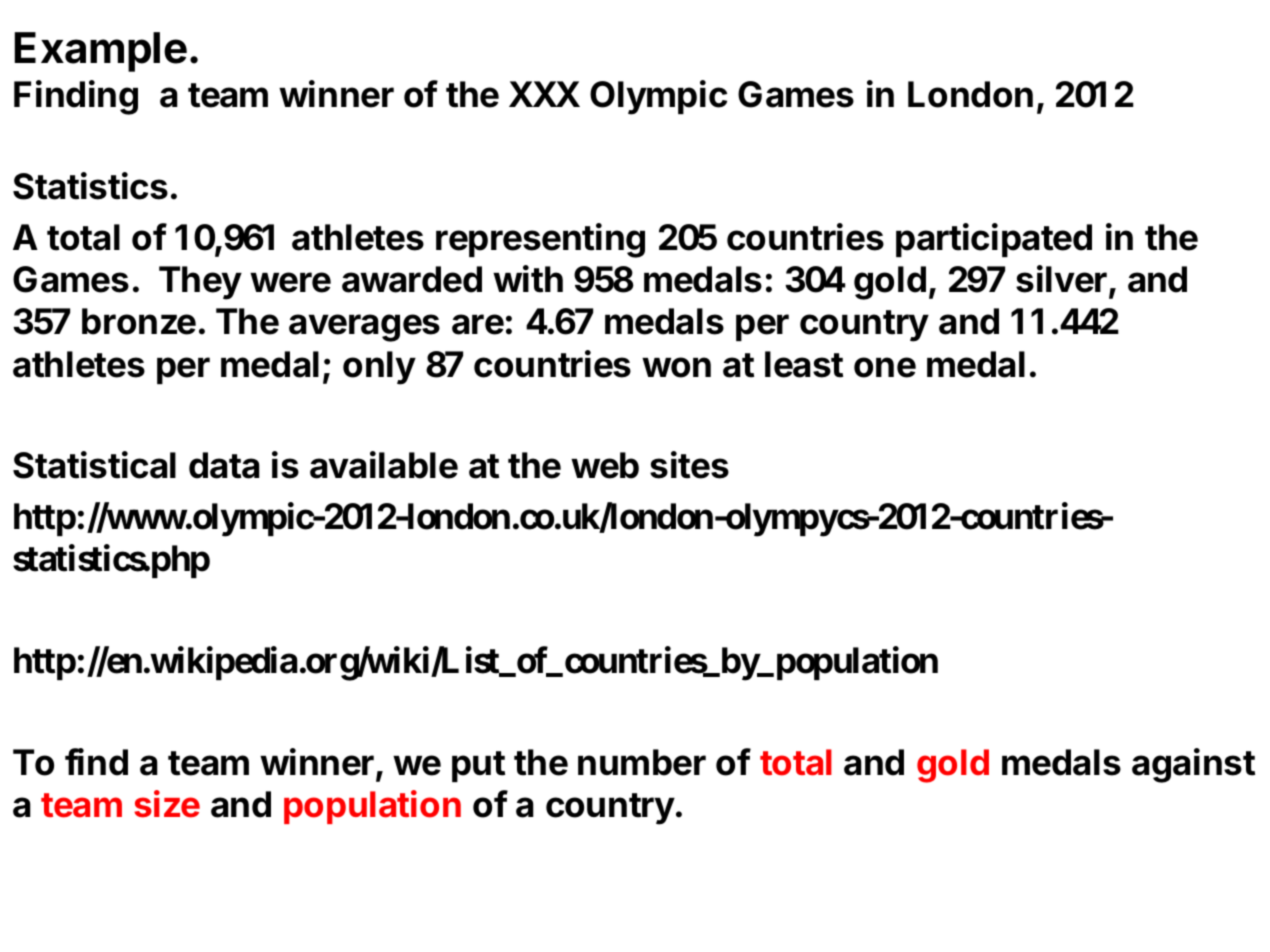 The image size is (1270, 952). Describe the element at coordinates (544, 94) in the document. I see `XXX` at that location.
